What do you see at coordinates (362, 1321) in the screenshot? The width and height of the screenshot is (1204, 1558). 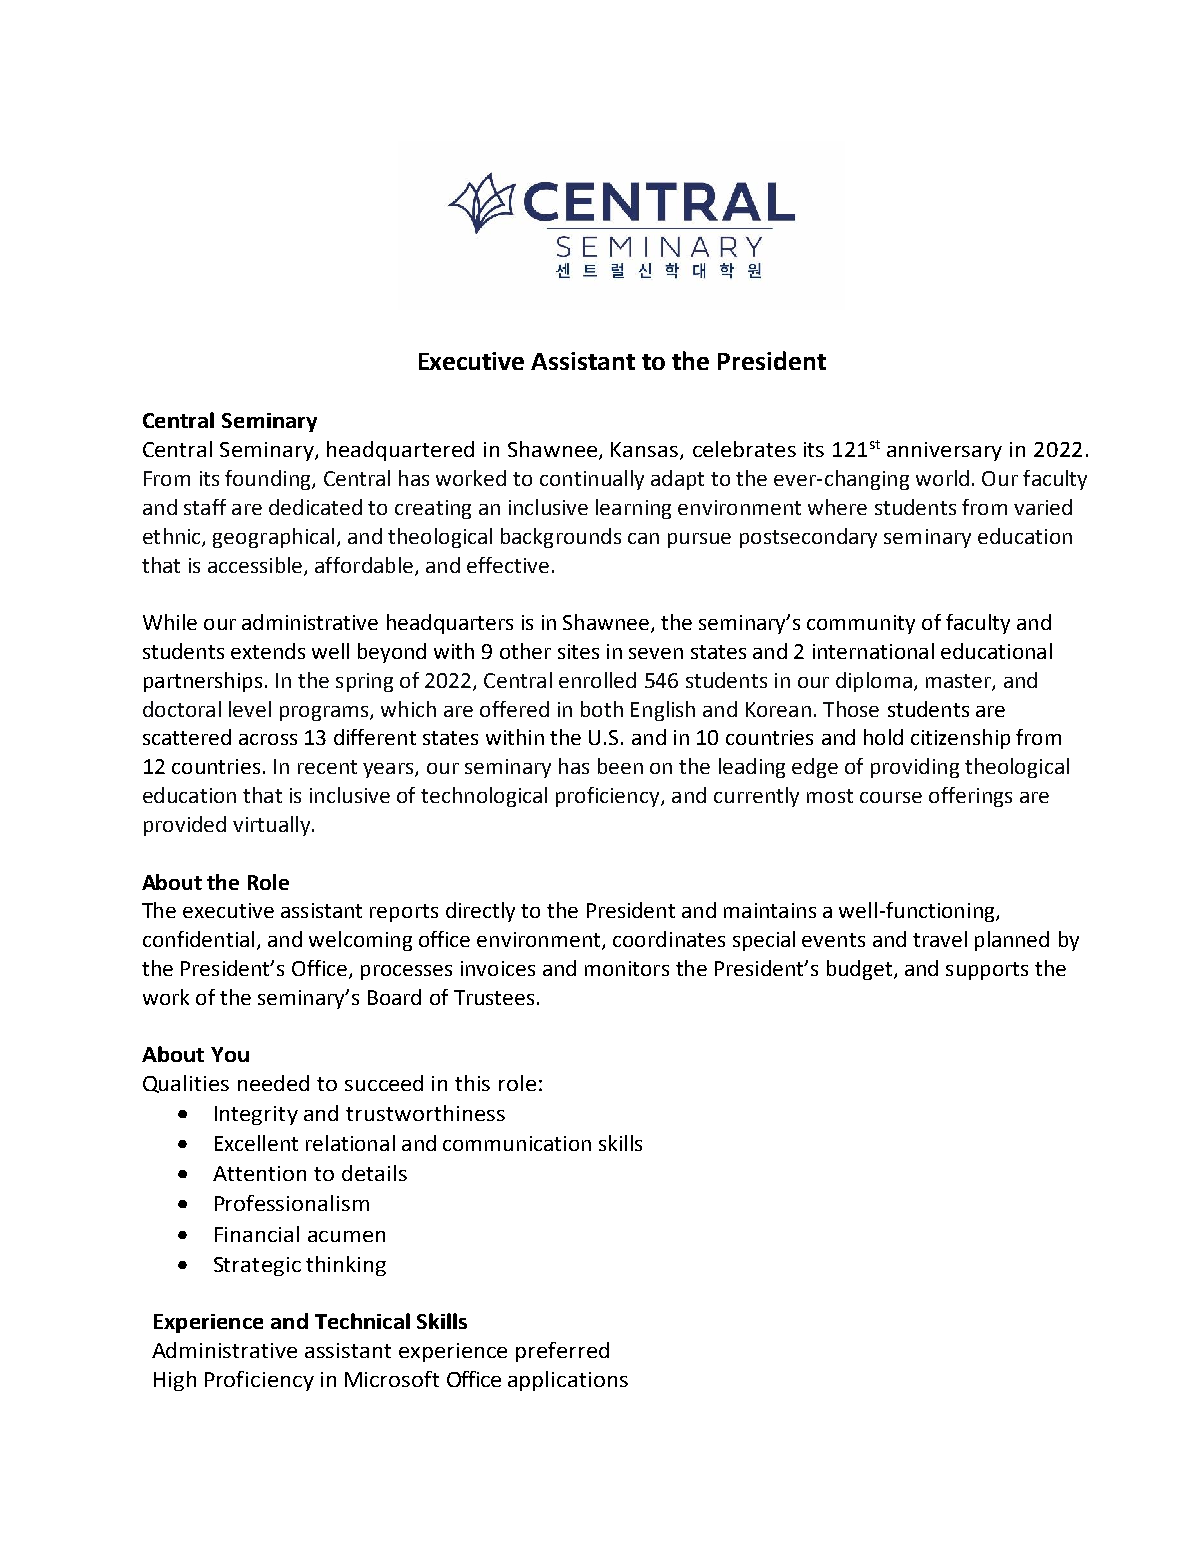 I see `Technical` at bounding box center [362, 1321].
